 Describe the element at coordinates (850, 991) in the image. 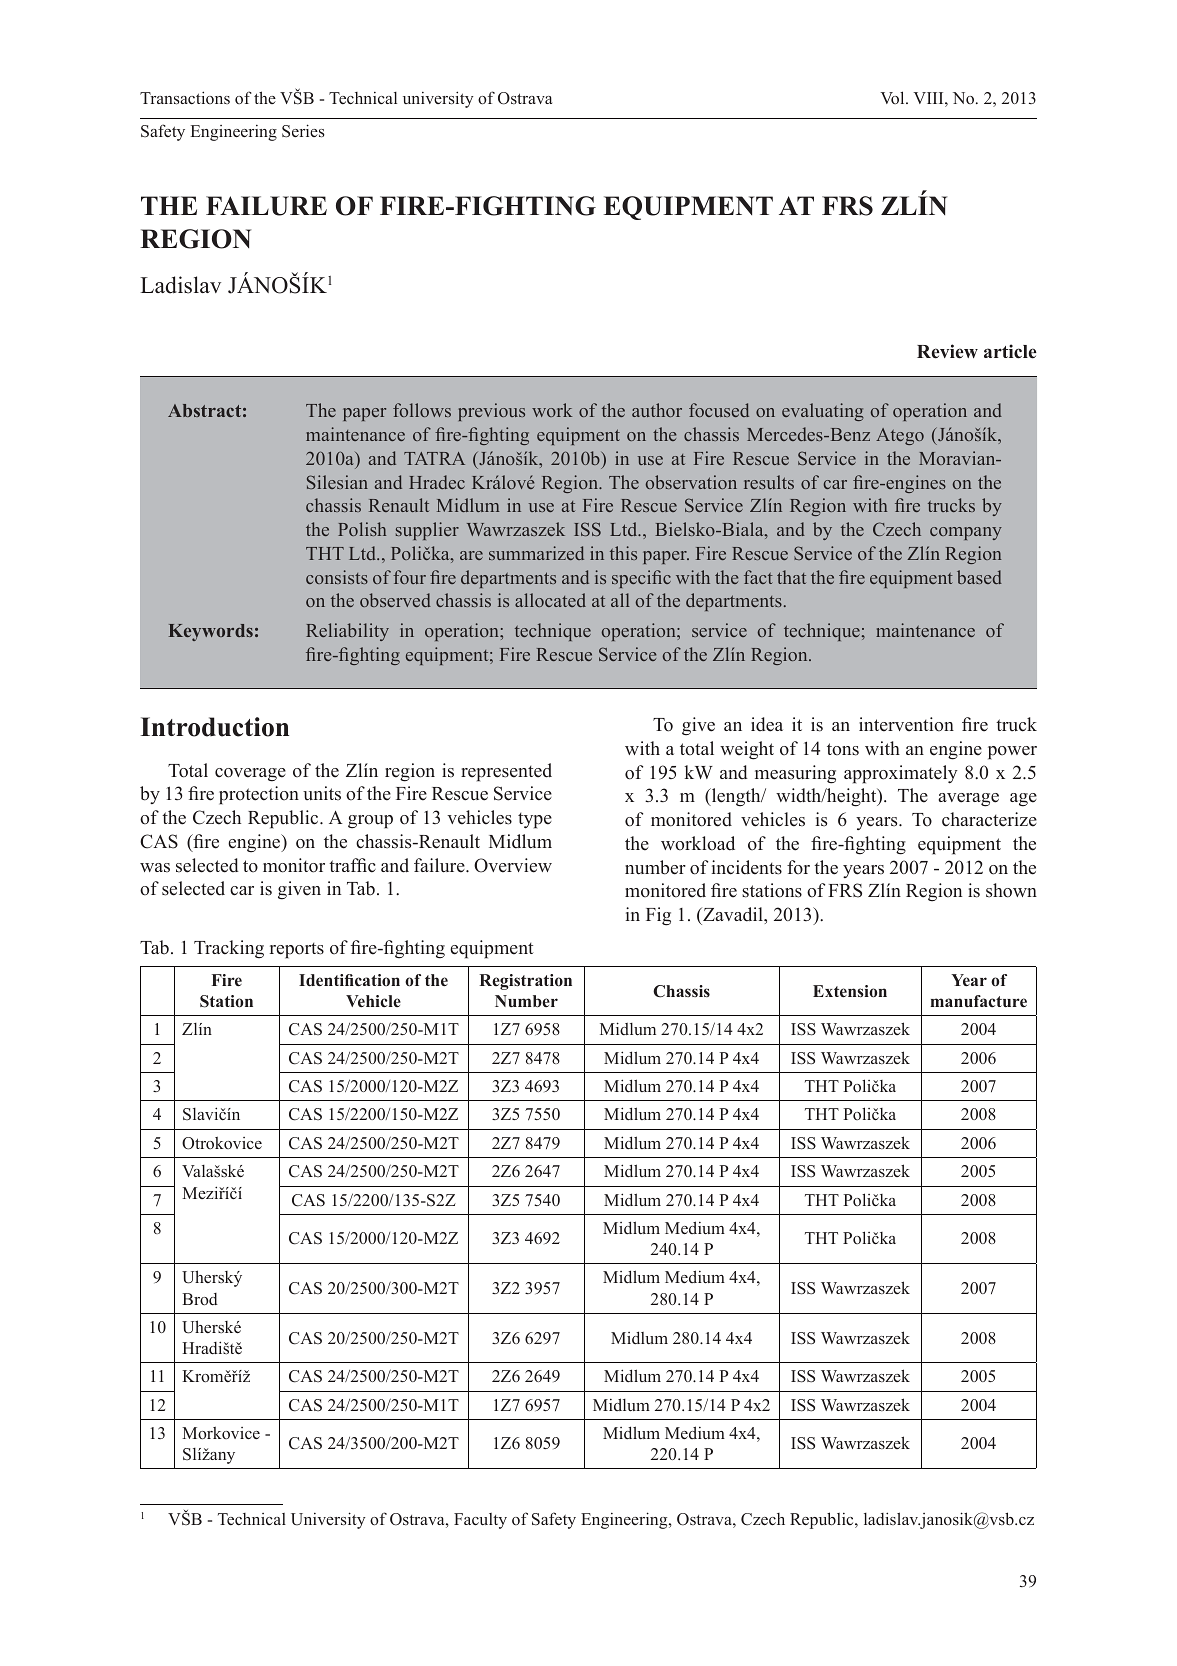

I see `Extension` at that location.
